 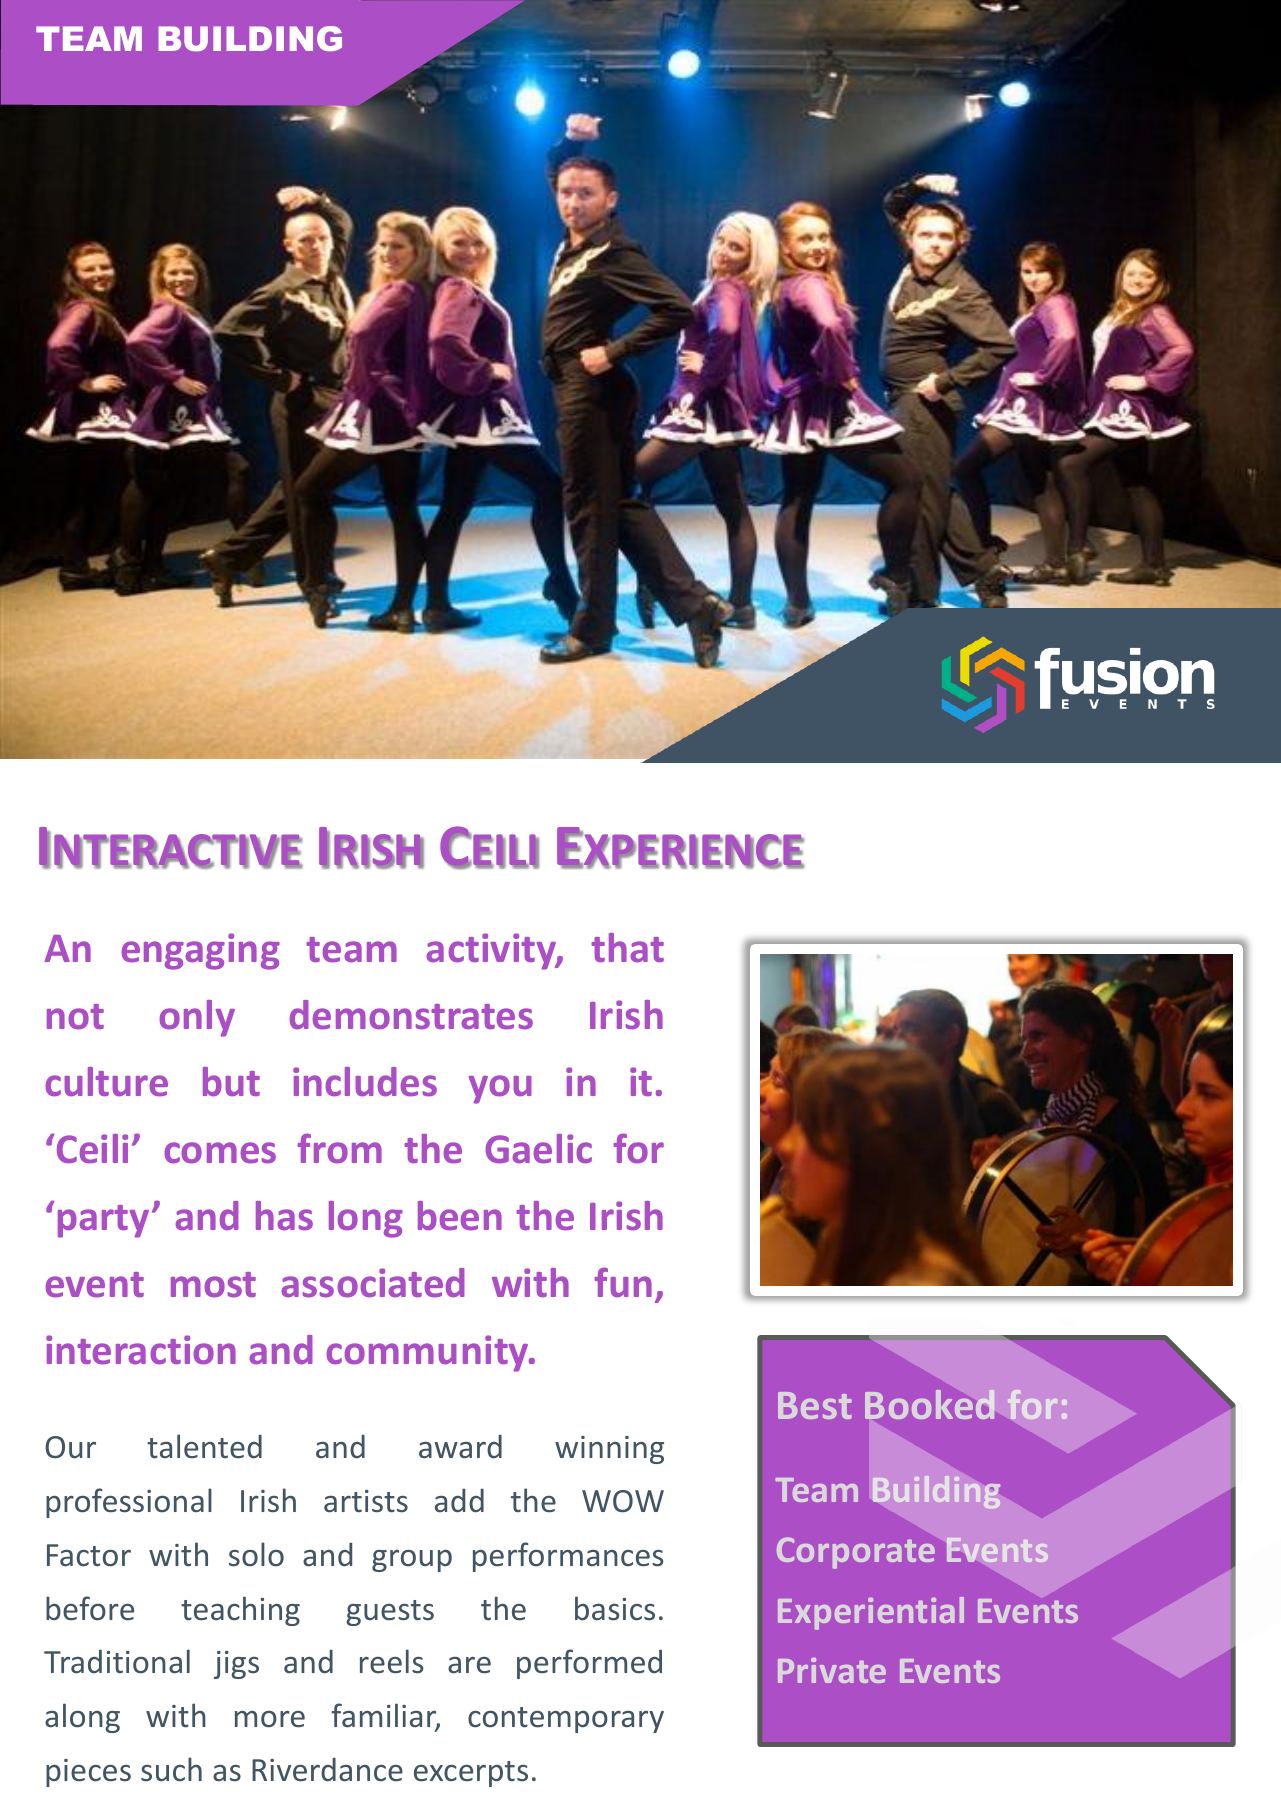 I want to click on excerpts, so click(x=471, y=1774).
